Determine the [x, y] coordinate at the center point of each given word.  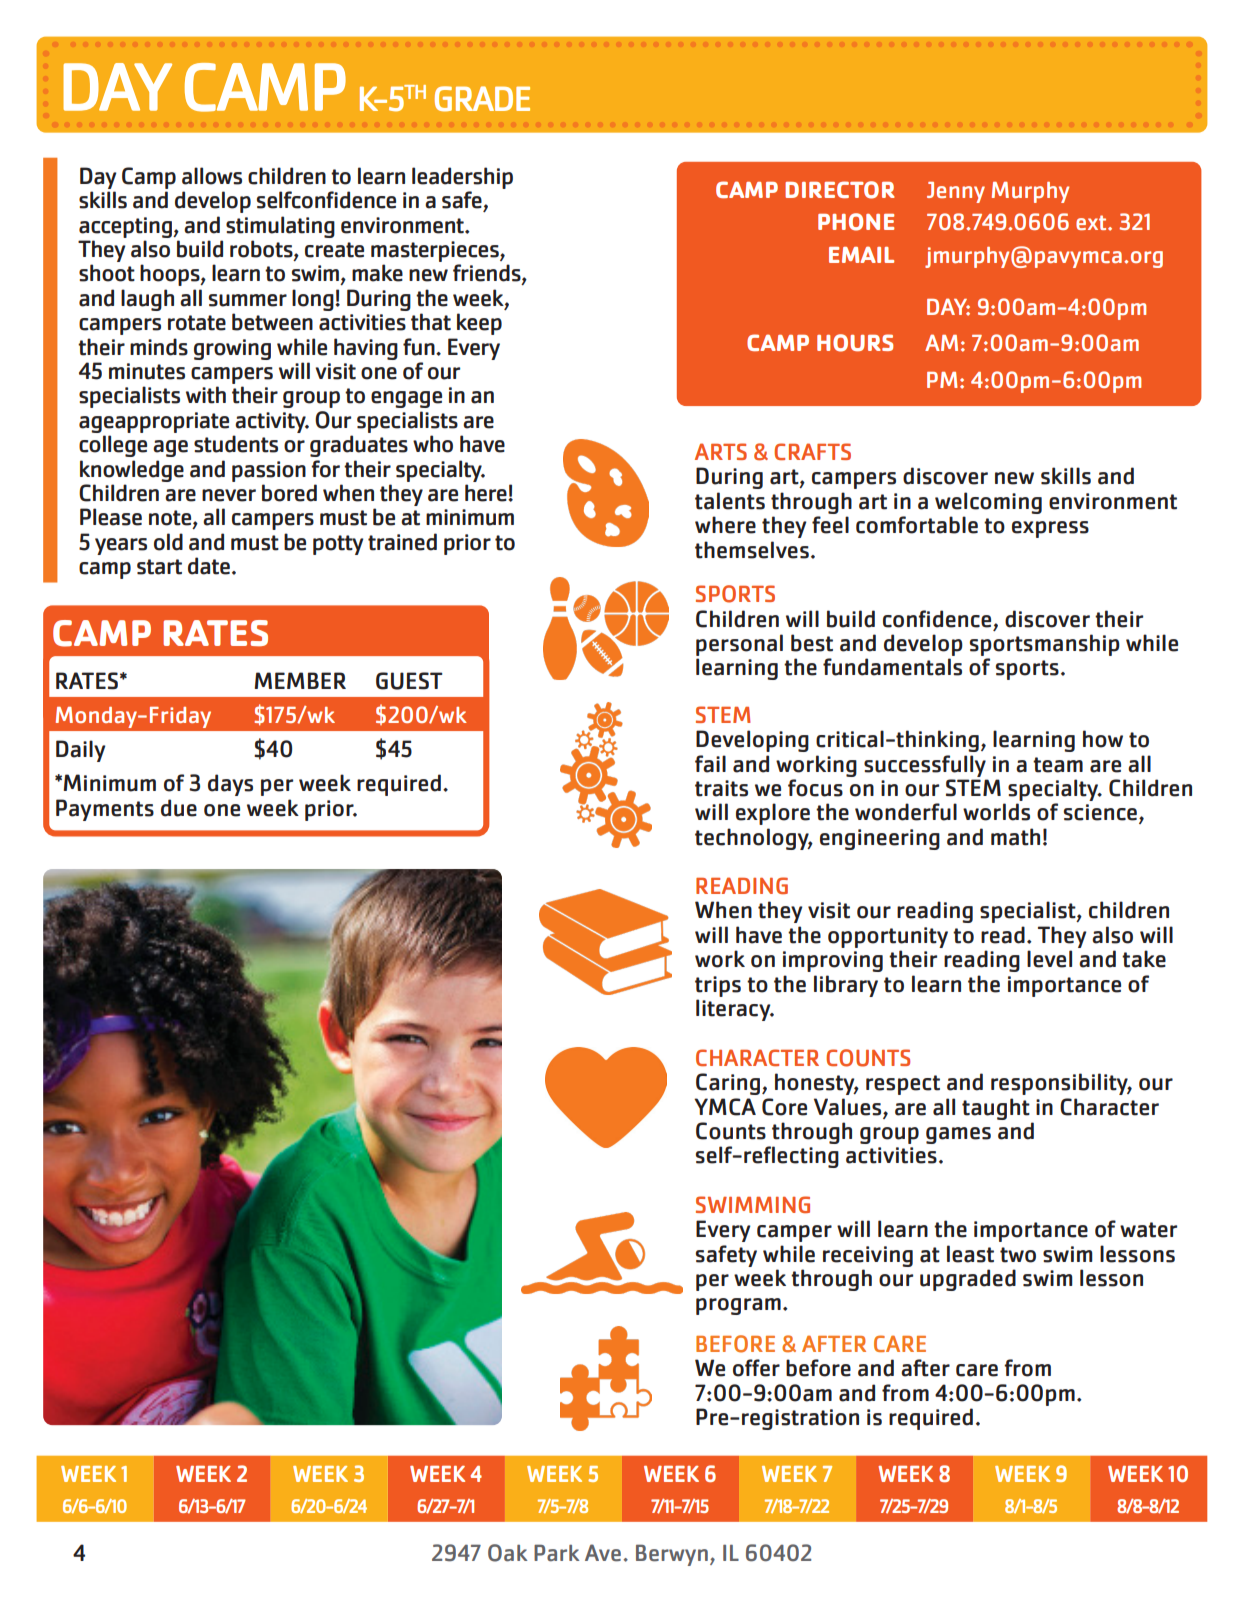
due [179, 808]
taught [996, 1109]
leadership [462, 178]
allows [212, 176]
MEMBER [300, 680]
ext [1092, 222]
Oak [507, 1553]
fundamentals [892, 667]
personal [739, 645]
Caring [729, 1084]
